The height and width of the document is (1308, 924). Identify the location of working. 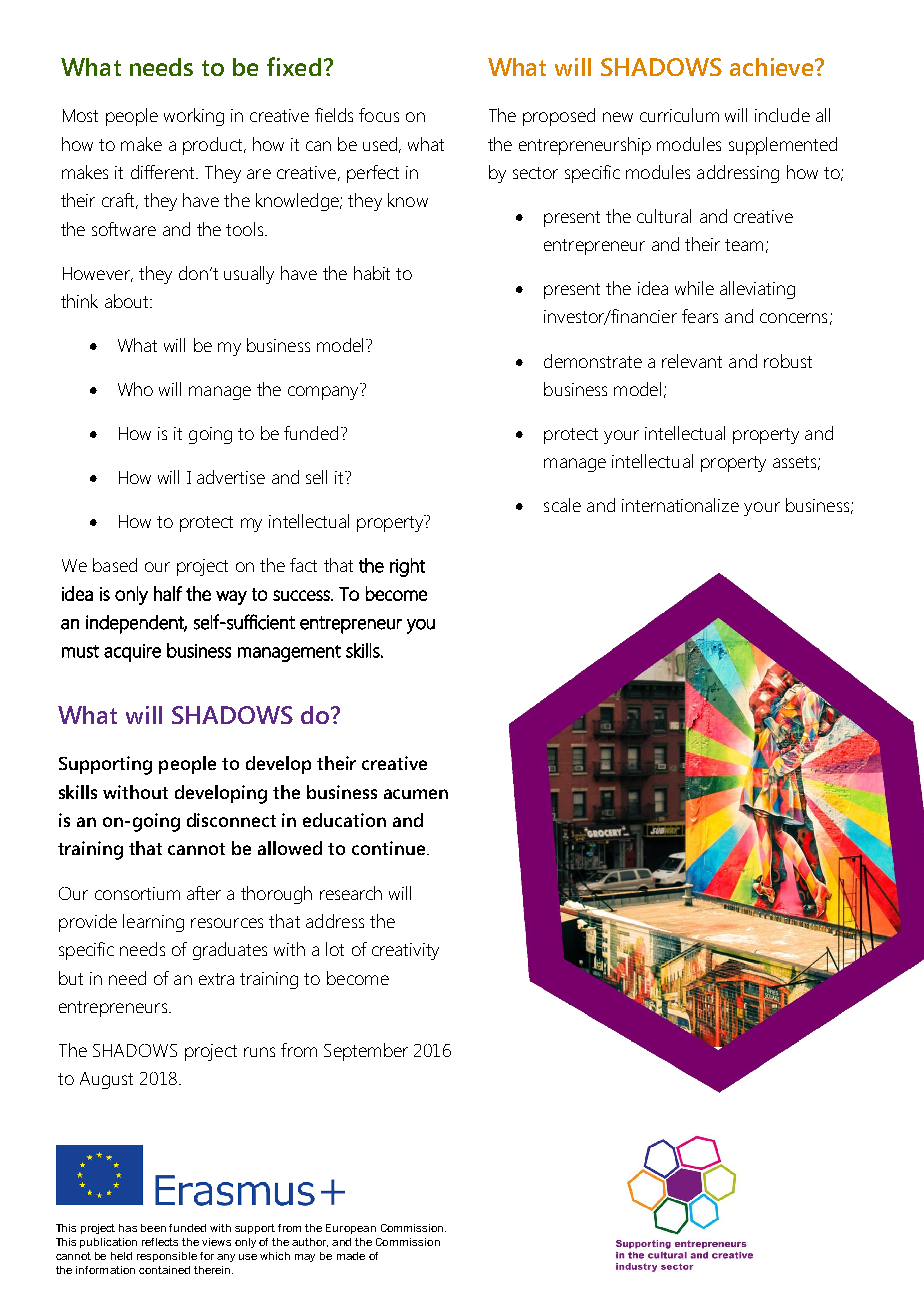
(194, 117).
